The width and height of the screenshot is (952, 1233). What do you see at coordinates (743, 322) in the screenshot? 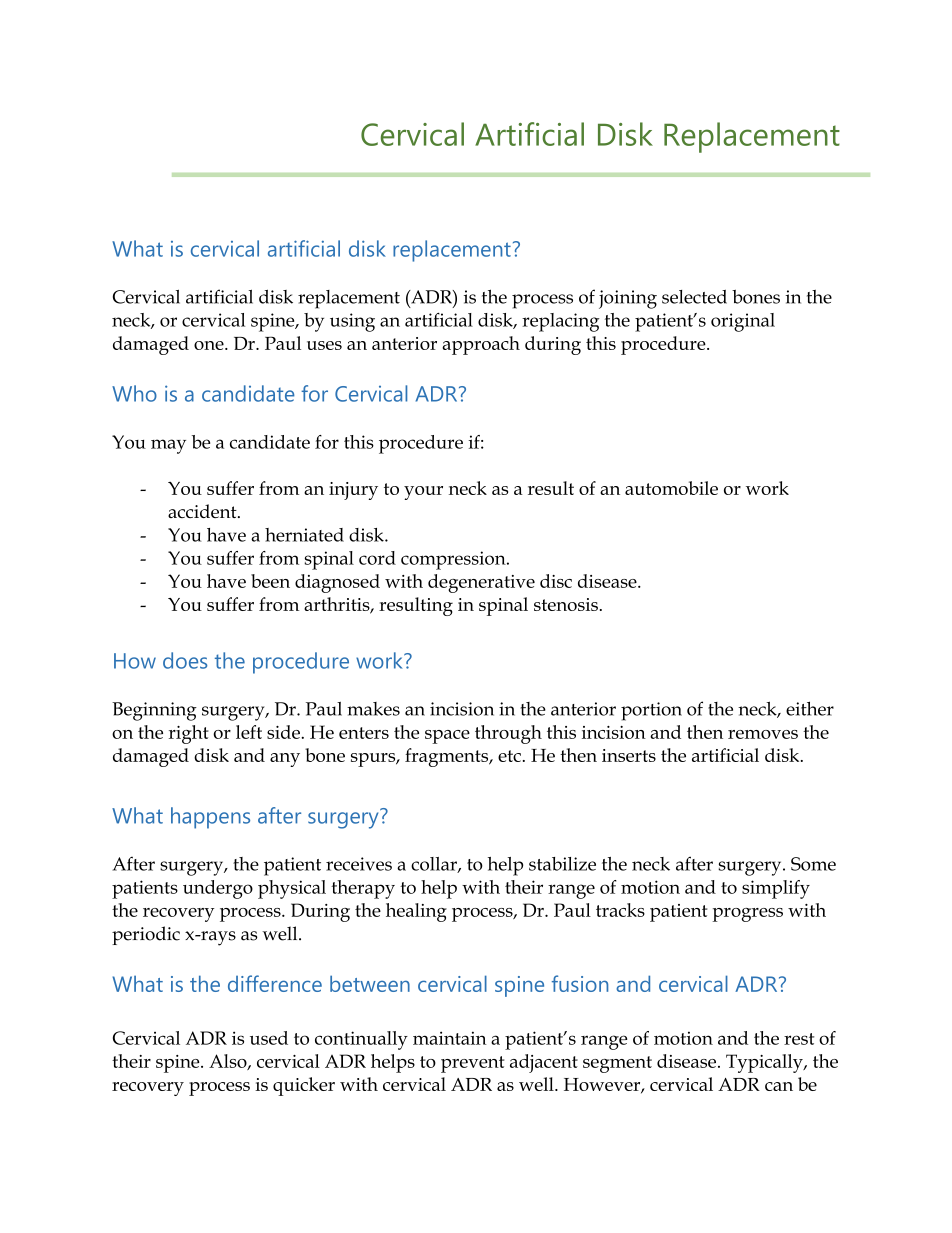
I see `original` at bounding box center [743, 322].
